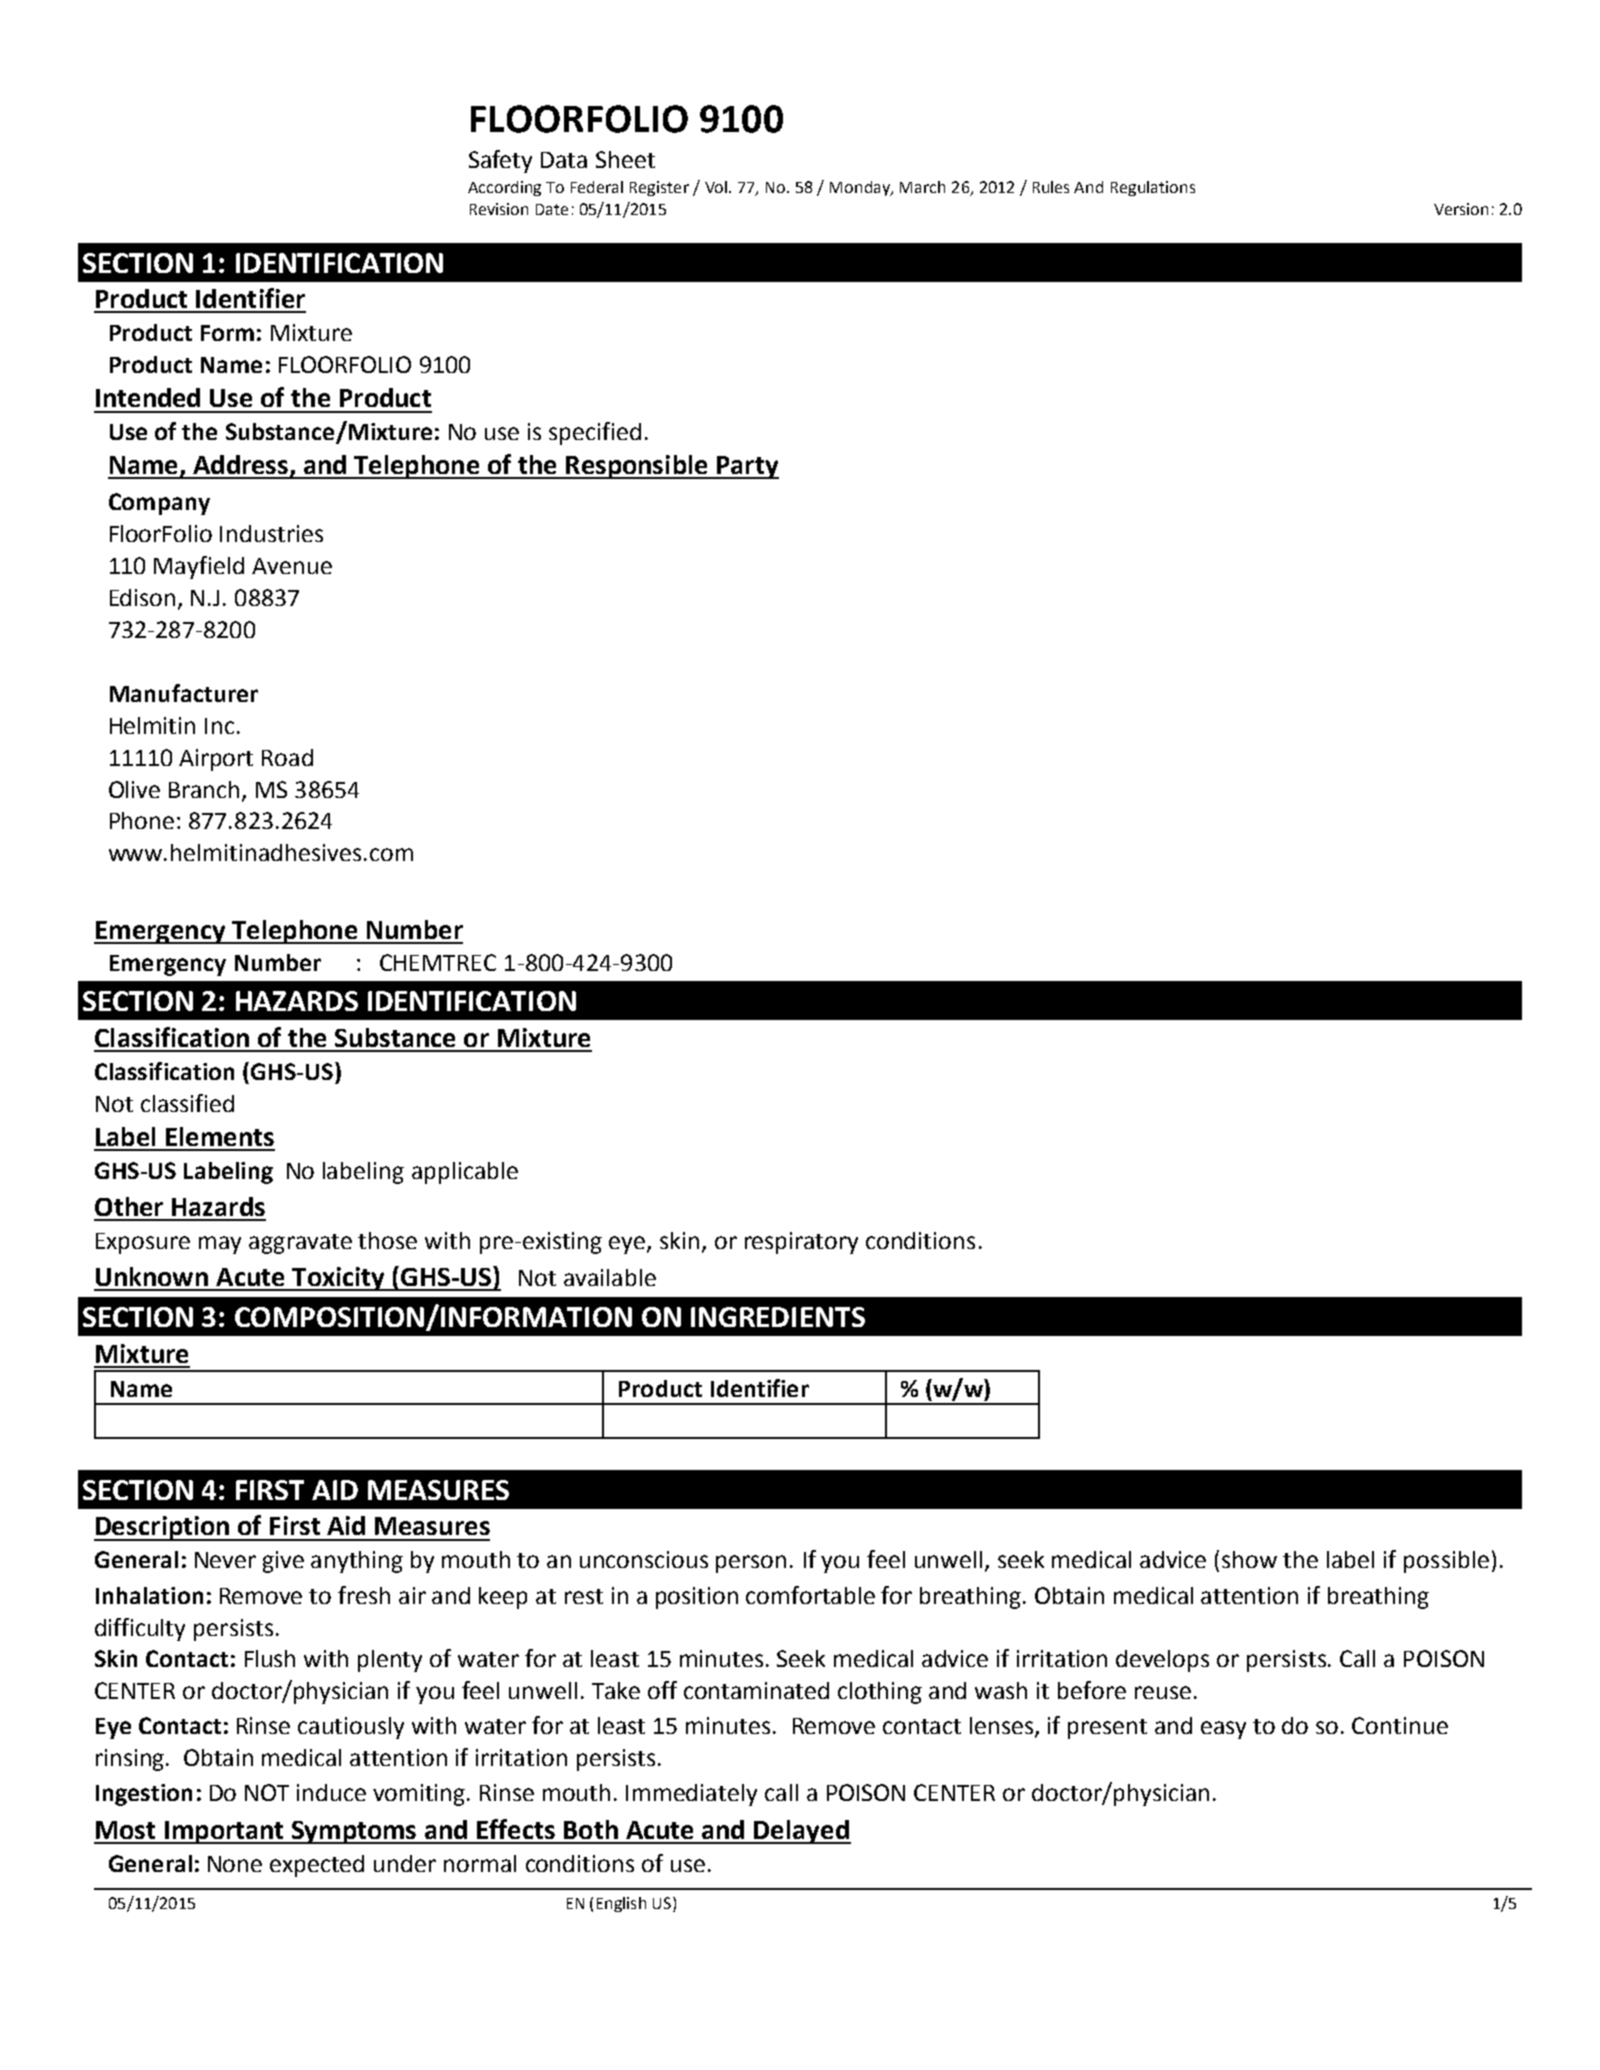  I want to click on Monday, so click(861, 188).
